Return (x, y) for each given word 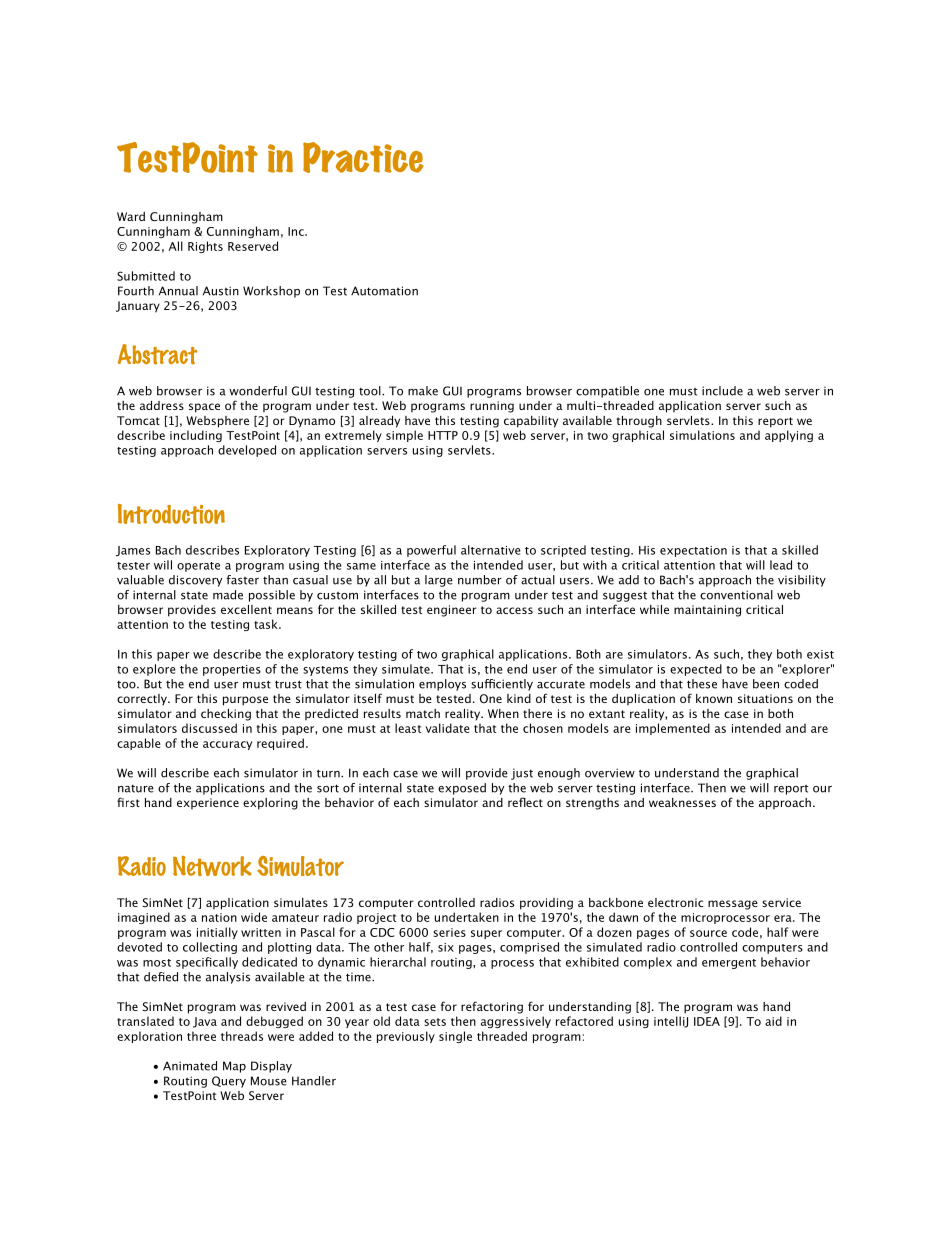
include (722, 391)
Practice (363, 157)
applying (789, 436)
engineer (452, 611)
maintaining (707, 611)
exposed (462, 789)
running (492, 407)
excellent (246, 609)
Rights (205, 247)
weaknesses (682, 802)
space (204, 408)
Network (212, 866)
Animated (190, 1066)
